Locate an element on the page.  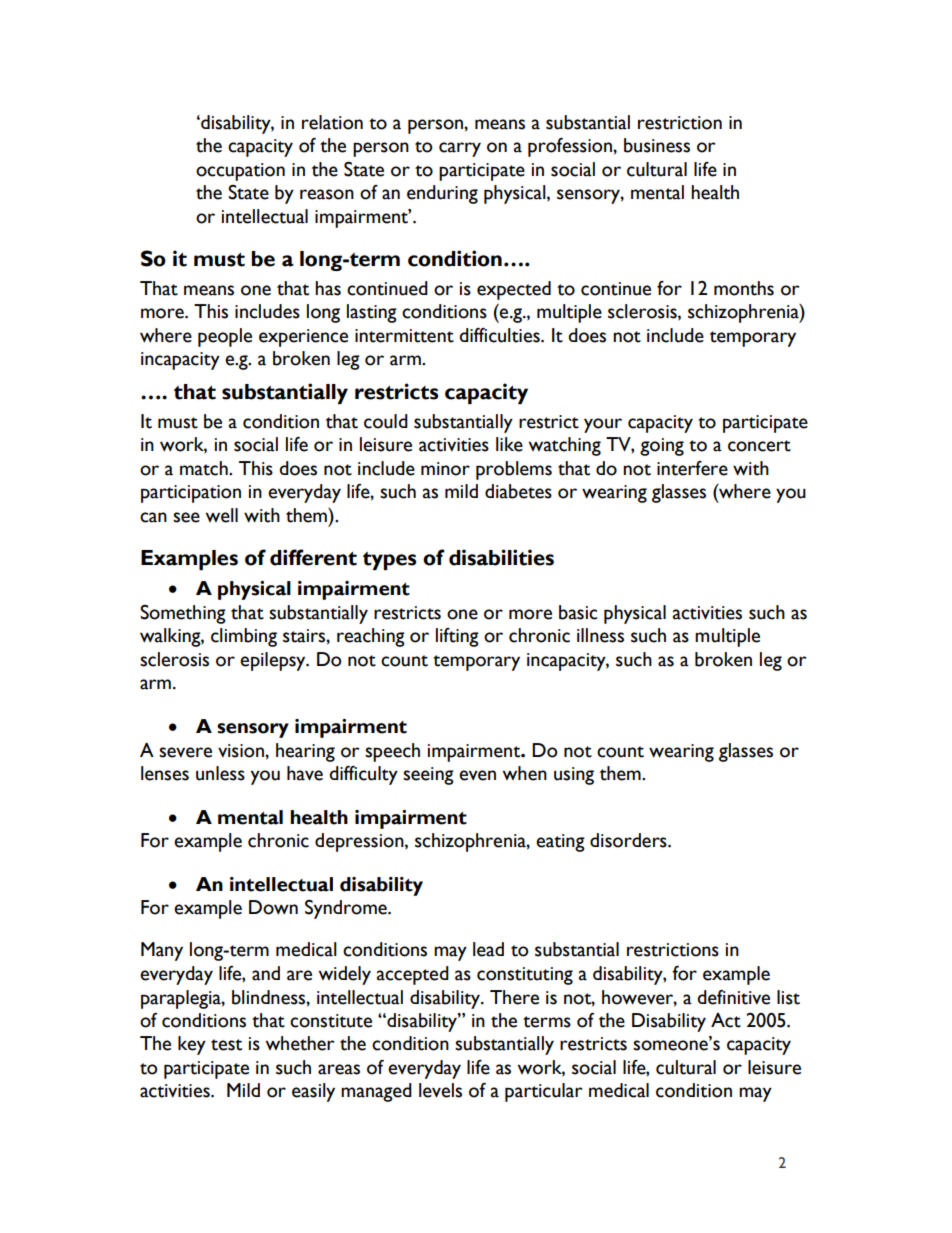
vision is located at coordinates (242, 751).
